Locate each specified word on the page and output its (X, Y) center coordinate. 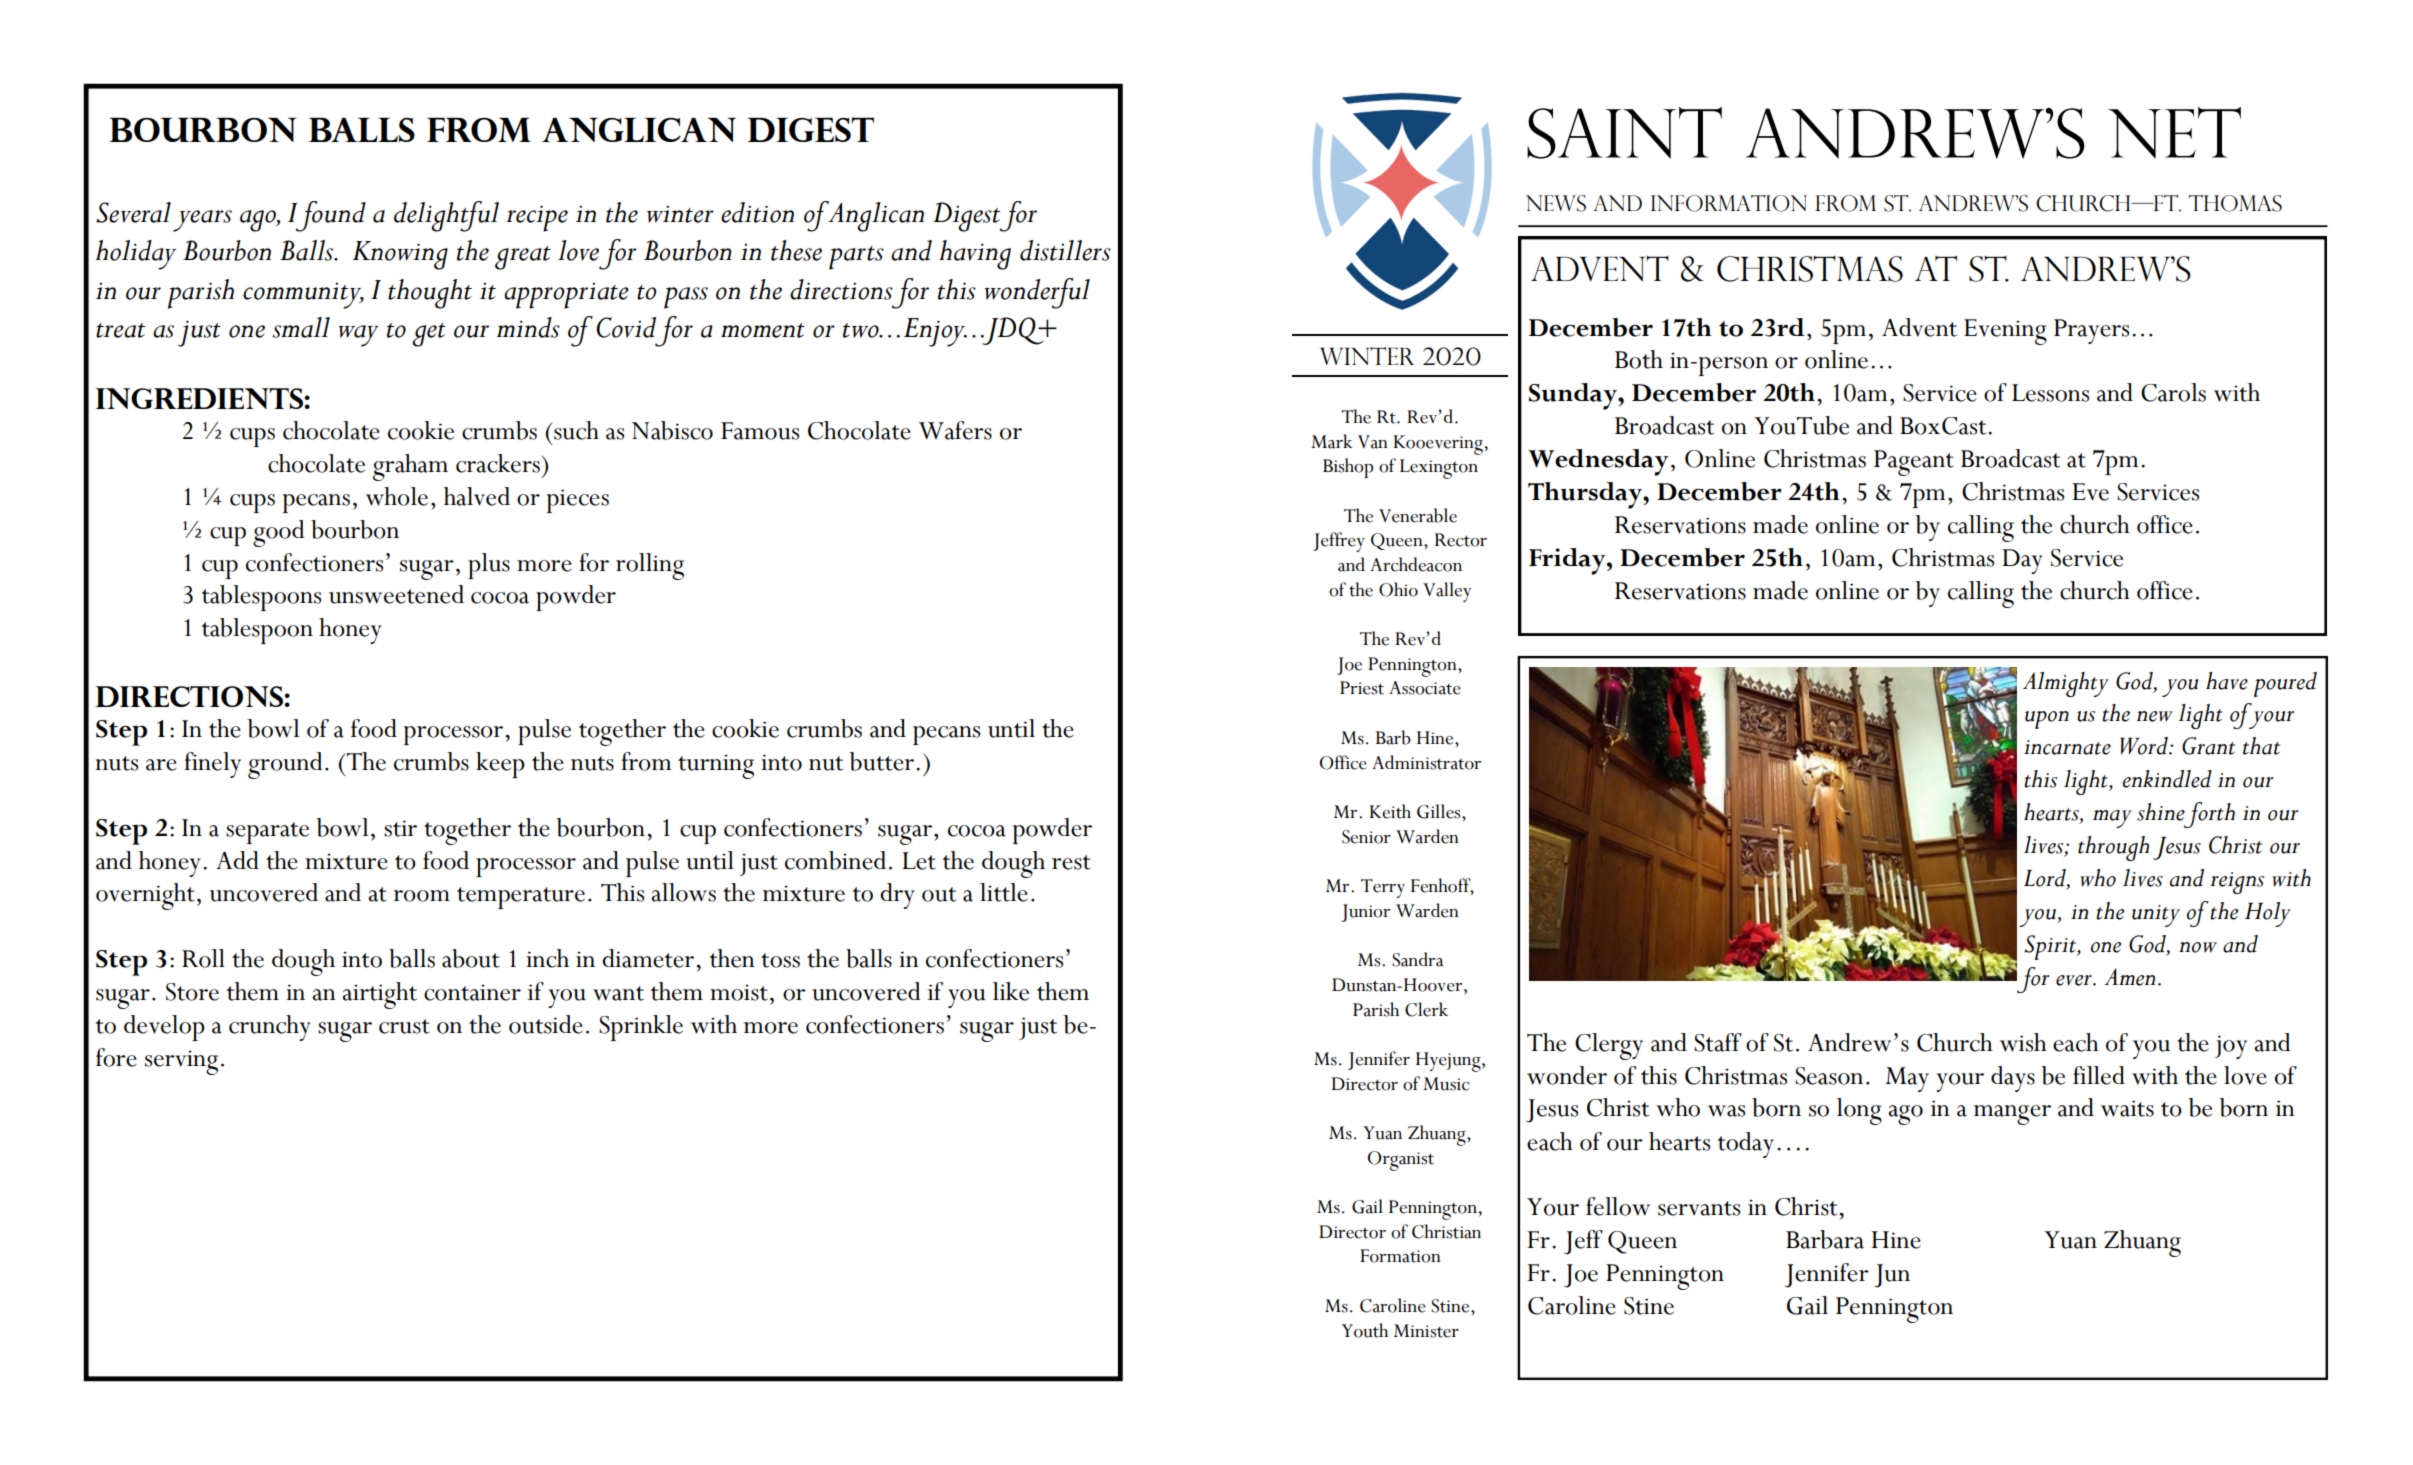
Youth (1365, 1330)
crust (404, 1026)
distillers (1065, 250)
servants (1699, 1208)
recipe (537, 218)
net (2174, 133)
